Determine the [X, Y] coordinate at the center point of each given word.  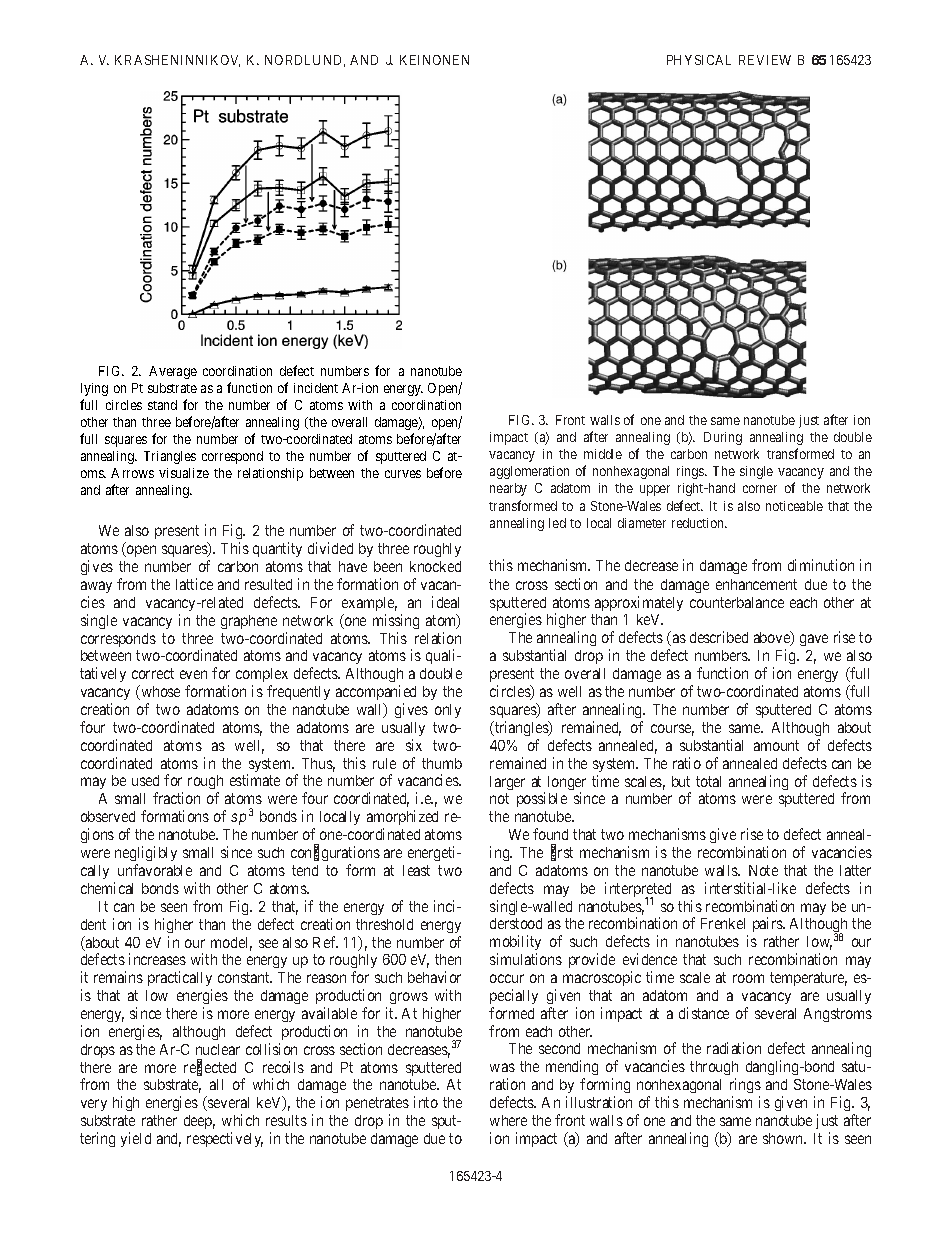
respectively [225, 1139]
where [508, 1120]
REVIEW [765, 60]
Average [173, 372]
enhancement [756, 584]
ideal [445, 602]
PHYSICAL [699, 60]
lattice [194, 584]
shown [784, 1138]
